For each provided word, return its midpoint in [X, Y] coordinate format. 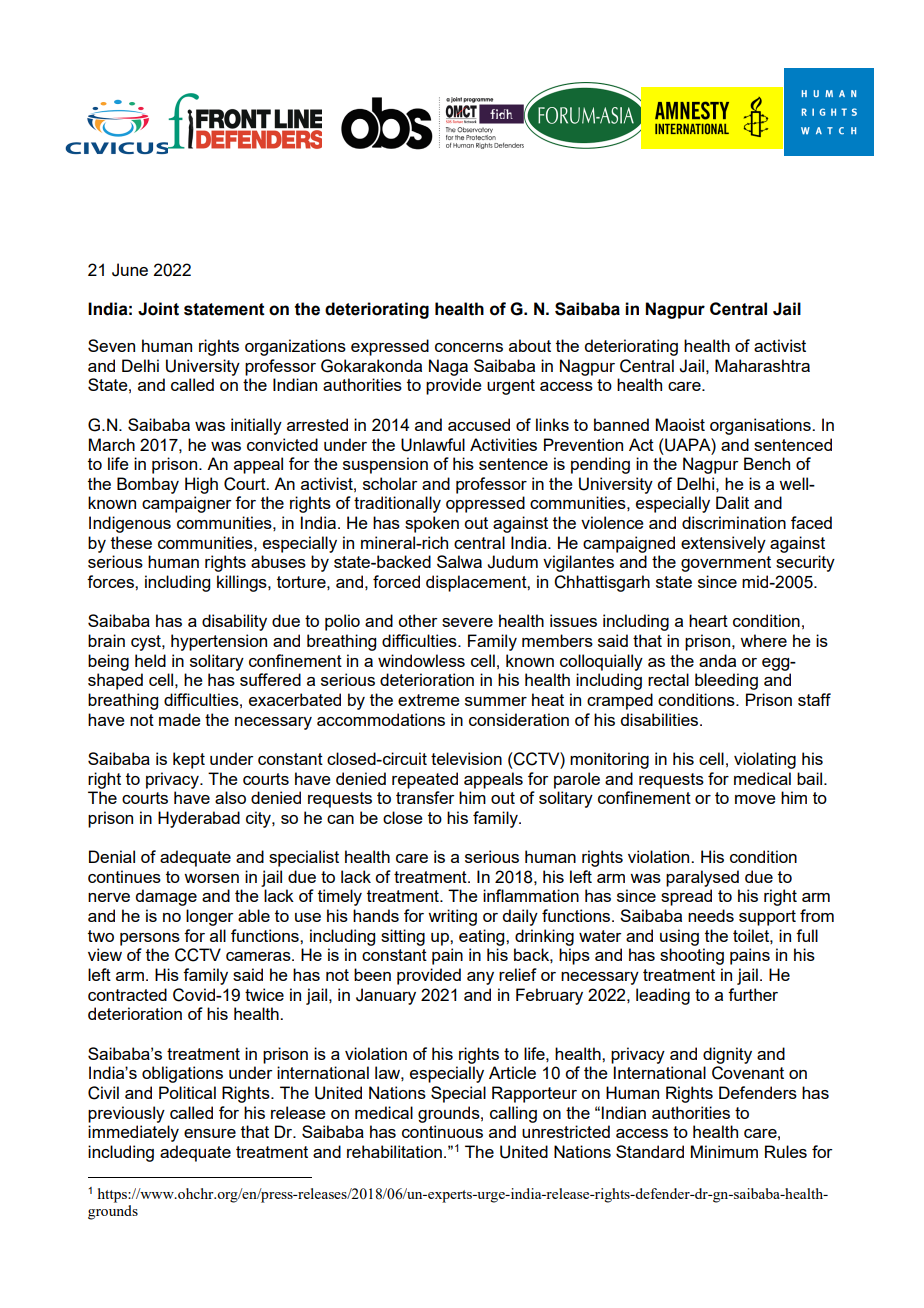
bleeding [726, 681]
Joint [158, 309]
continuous [442, 1131]
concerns [469, 347]
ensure [210, 1133]
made [180, 719]
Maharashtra [762, 365]
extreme [429, 700]
